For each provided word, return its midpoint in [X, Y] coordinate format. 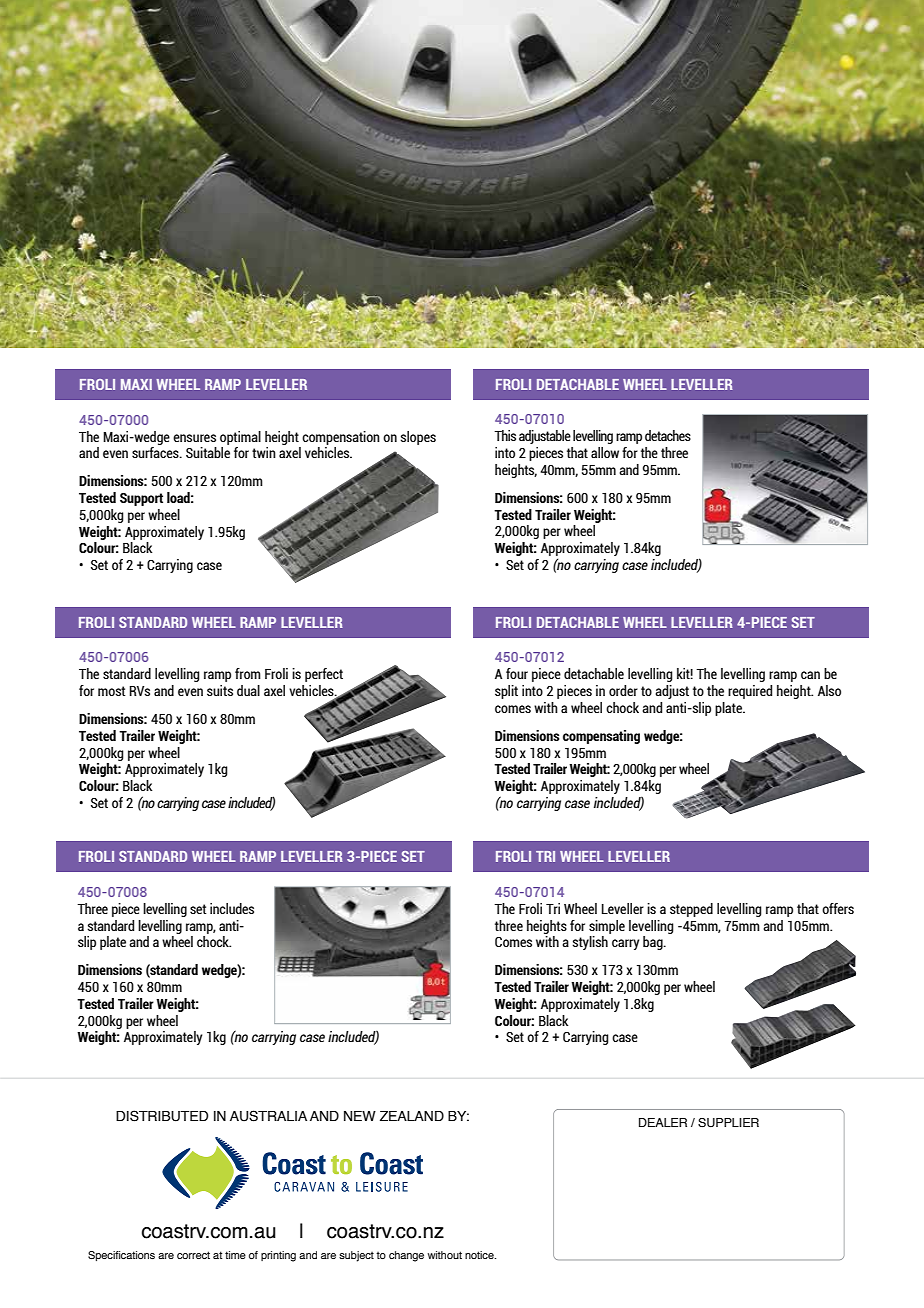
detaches [668, 435]
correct [193, 1255]
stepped [691, 910]
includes [232, 908]
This [505, 435]
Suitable [208, 452]
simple [607, 927]
